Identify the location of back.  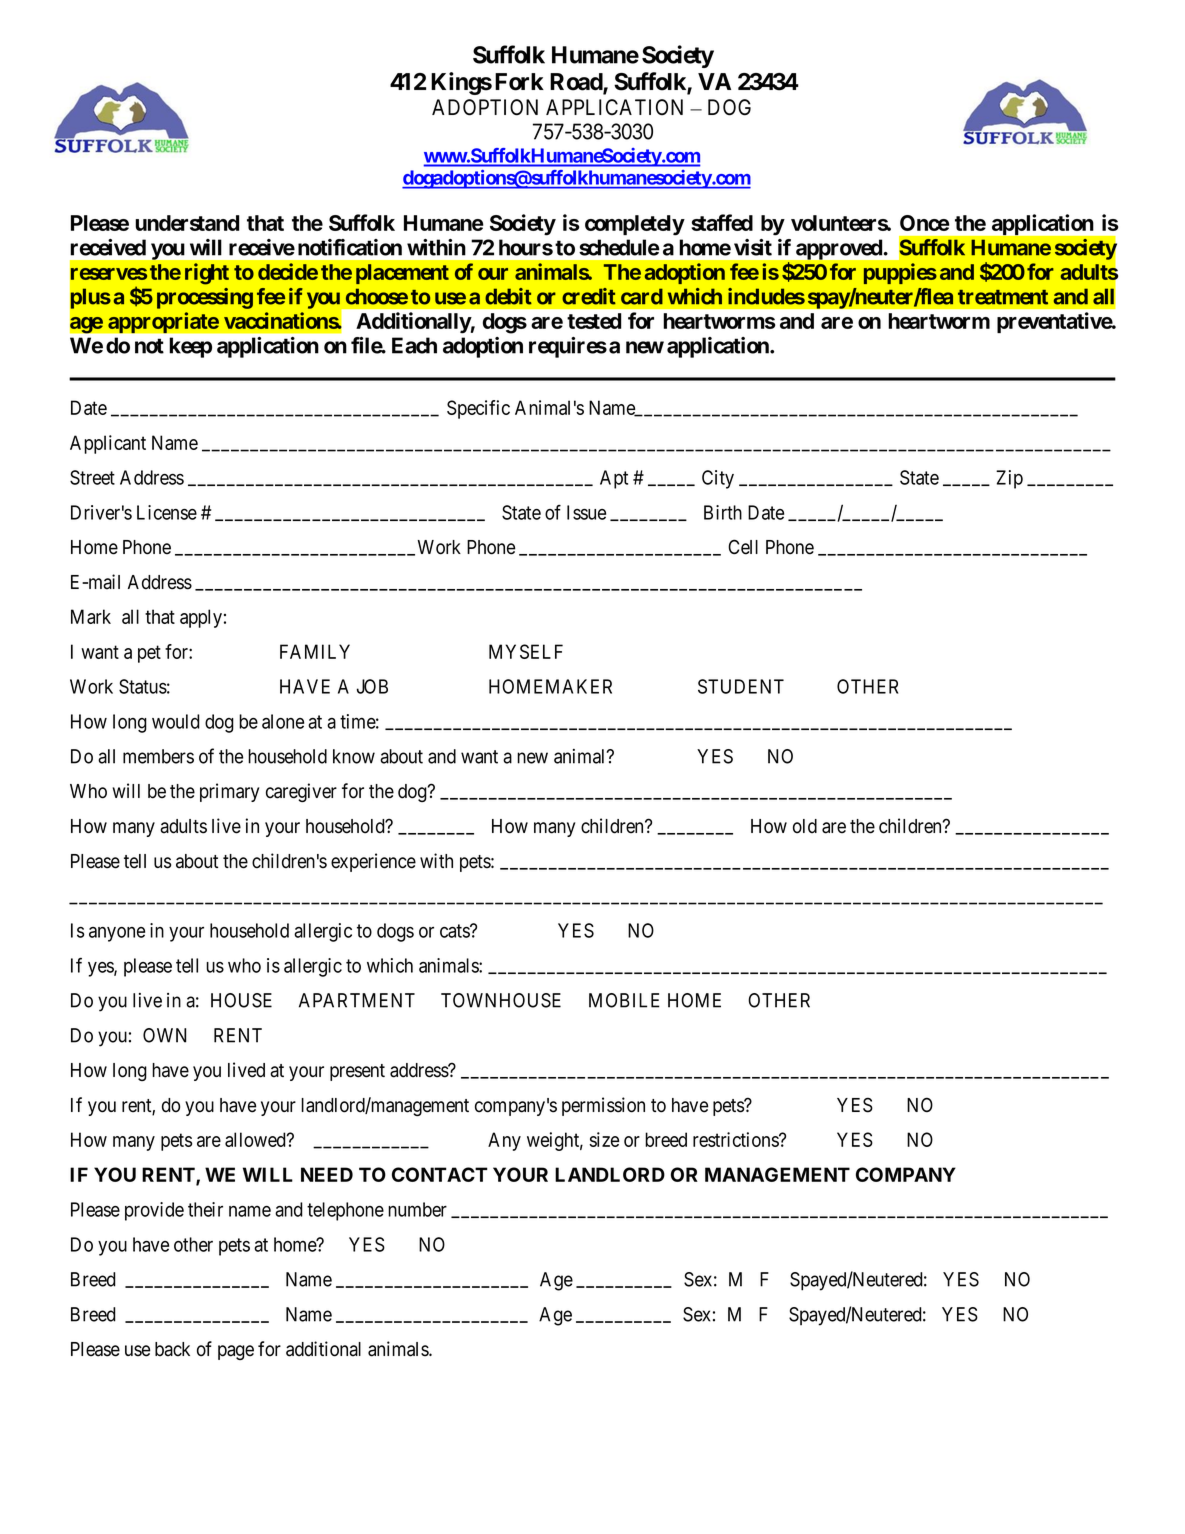
(172, 1349).
